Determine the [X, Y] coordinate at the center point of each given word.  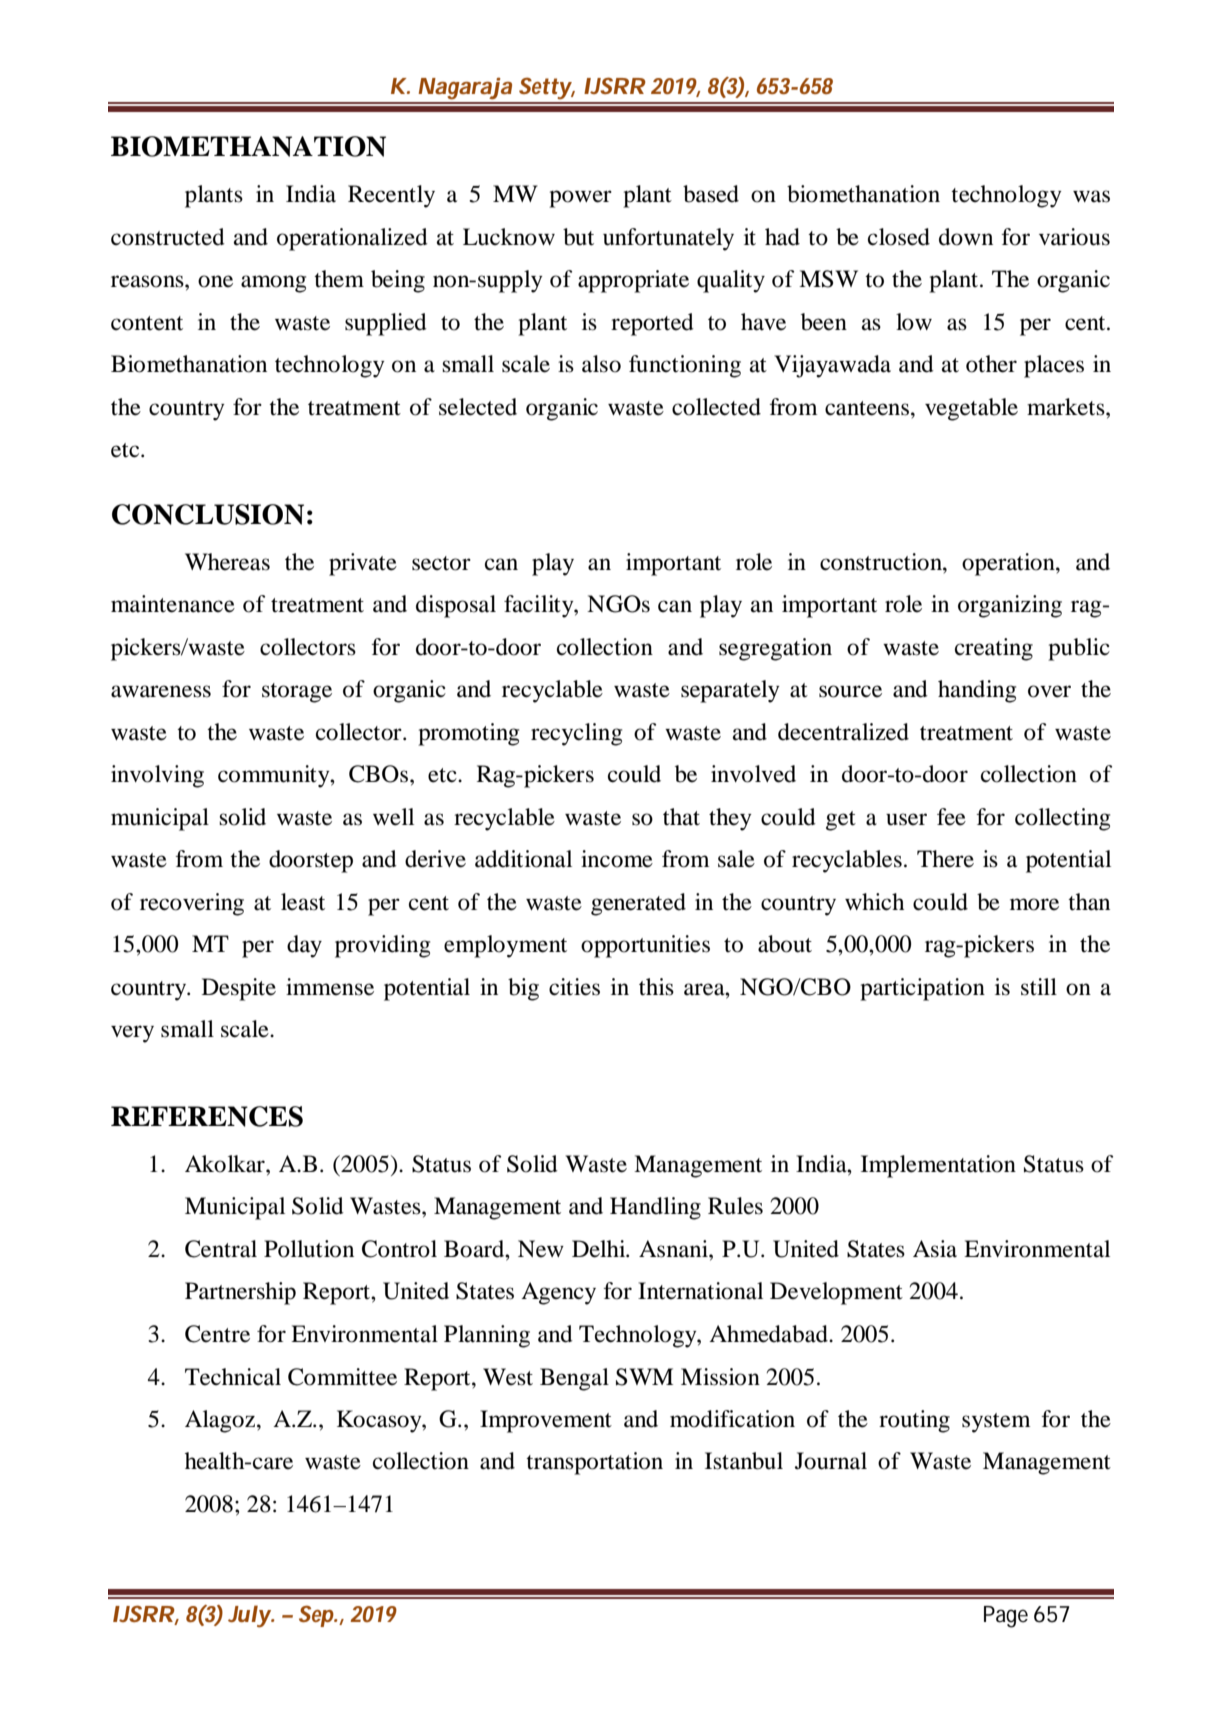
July [249, 1616]
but [578, 237]
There [945, 859]
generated [638, 904]
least [303, 902]
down [966, 237]
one [215, 281]
